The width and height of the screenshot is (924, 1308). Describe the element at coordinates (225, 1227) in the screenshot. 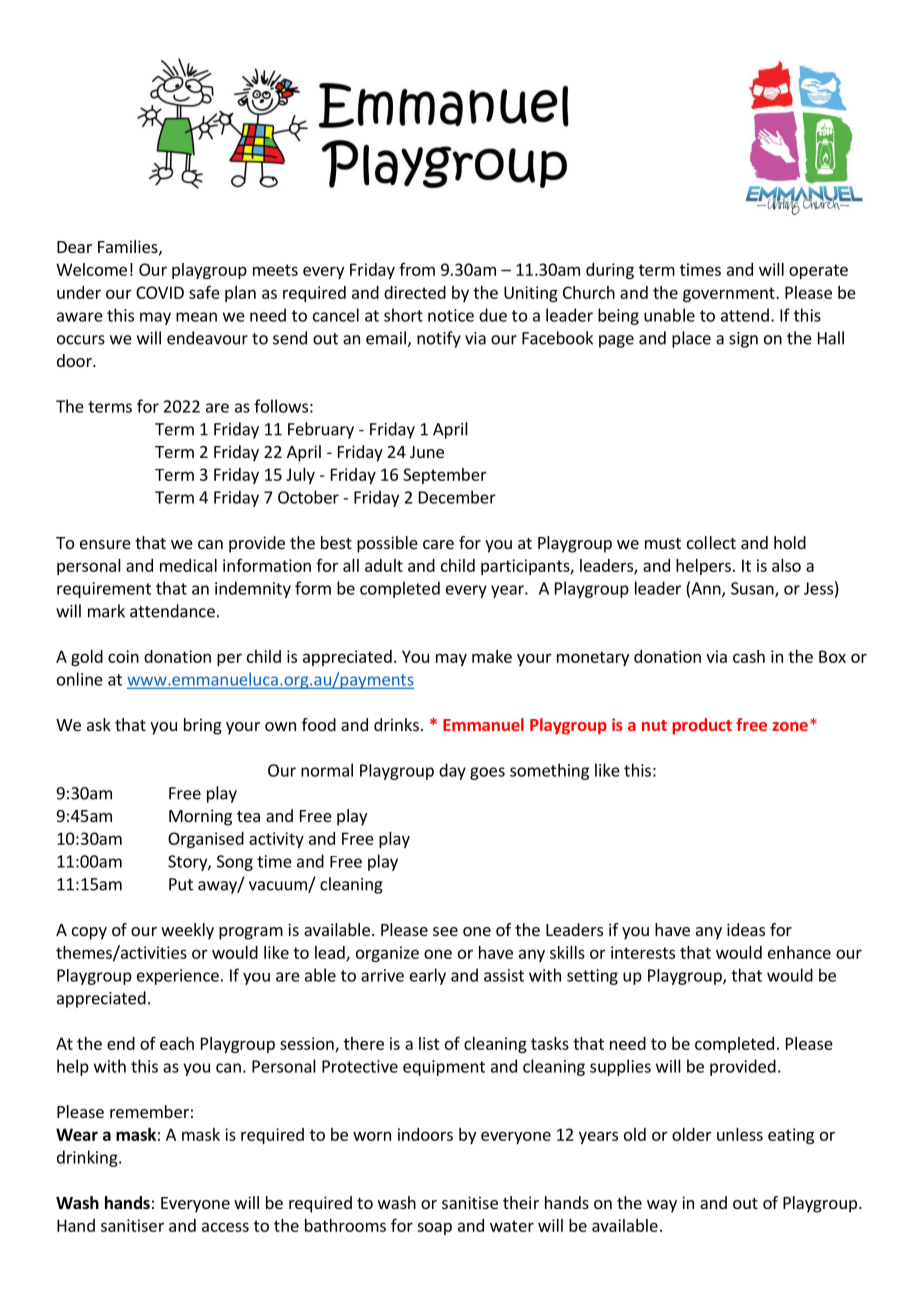

I see `access` at that location.
